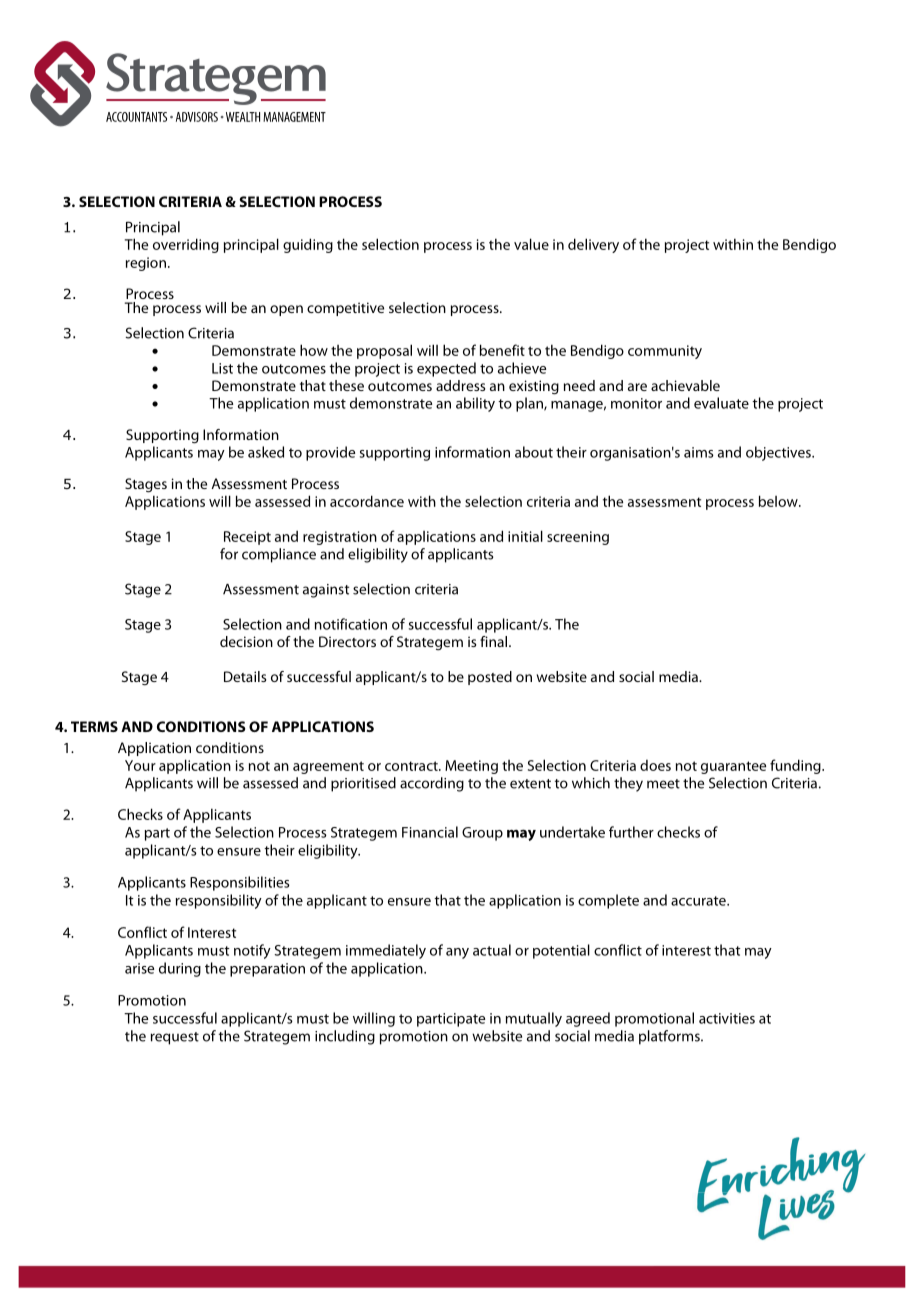 Image resolution: width=924 pixels, height=1308 pixels. I want to click on value, so click(531, 244).
